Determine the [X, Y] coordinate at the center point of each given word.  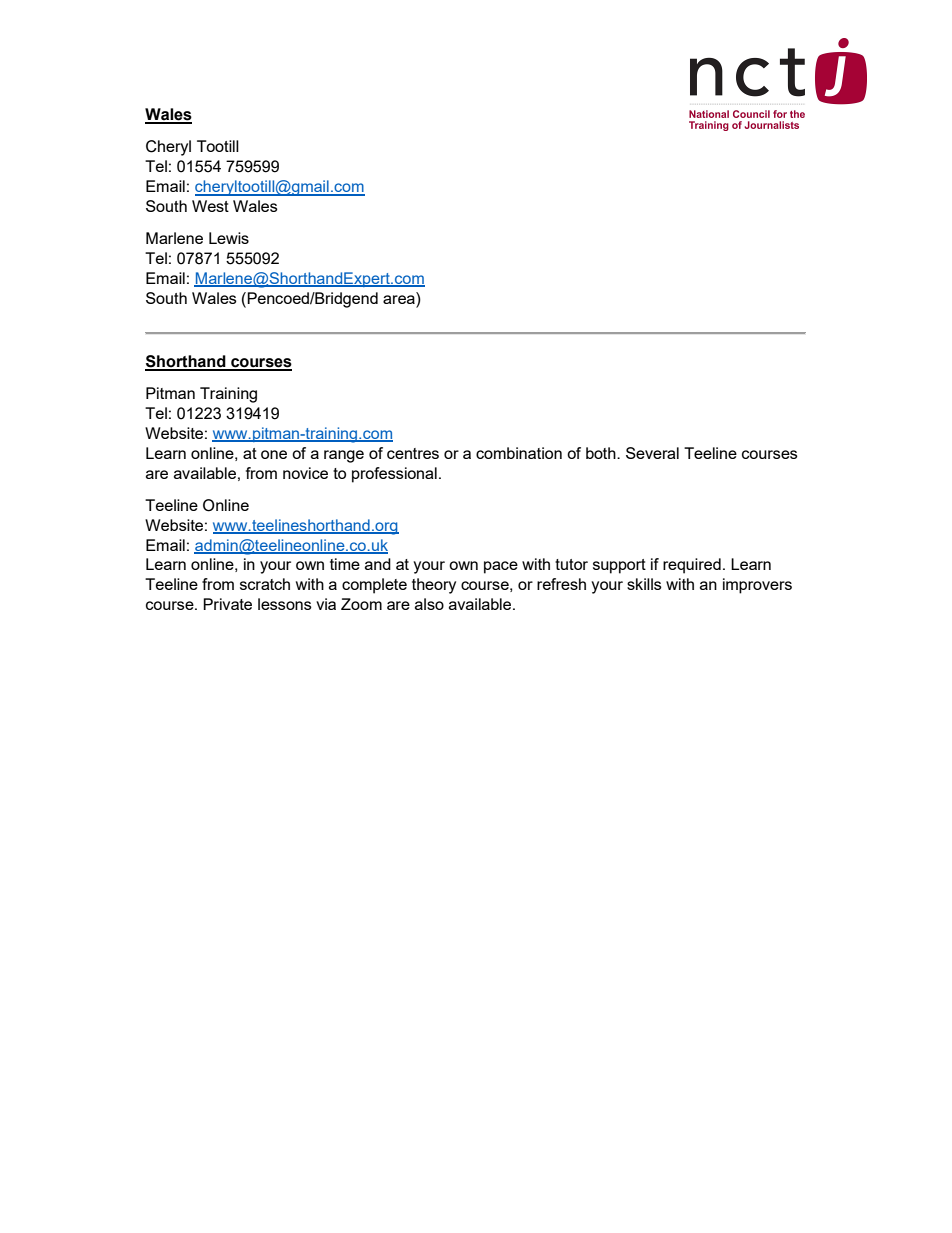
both [602, 453]
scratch [265, 584]
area [400, 298]
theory [434, 586]
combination [519, 453]
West [210, 206]
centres [413, 453]
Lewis [229, 238]
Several [652, 453]
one [274, 454]
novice [305, 473]
